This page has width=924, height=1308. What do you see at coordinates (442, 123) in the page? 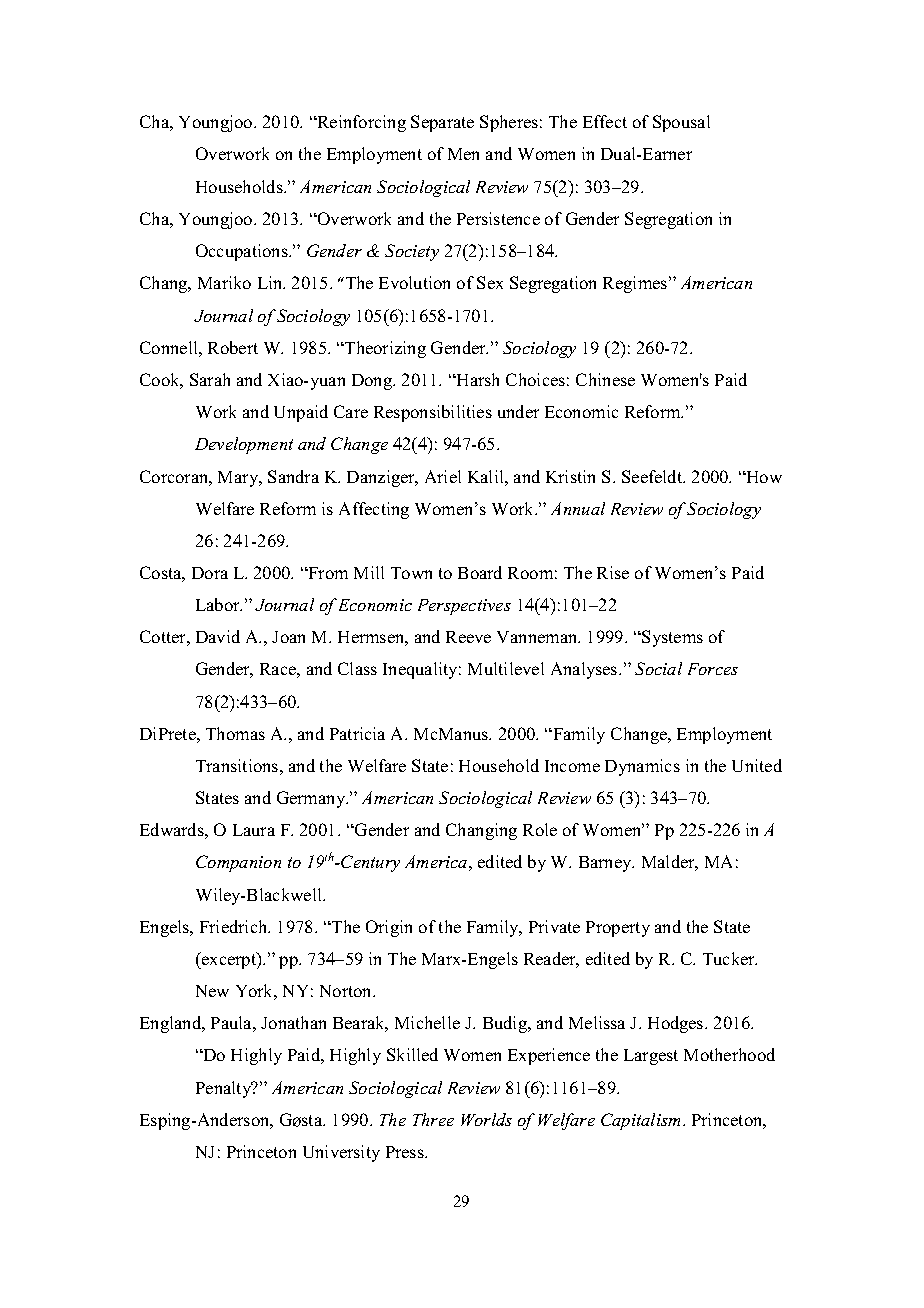
I see `Separate` at bounding box center [442, 123].
